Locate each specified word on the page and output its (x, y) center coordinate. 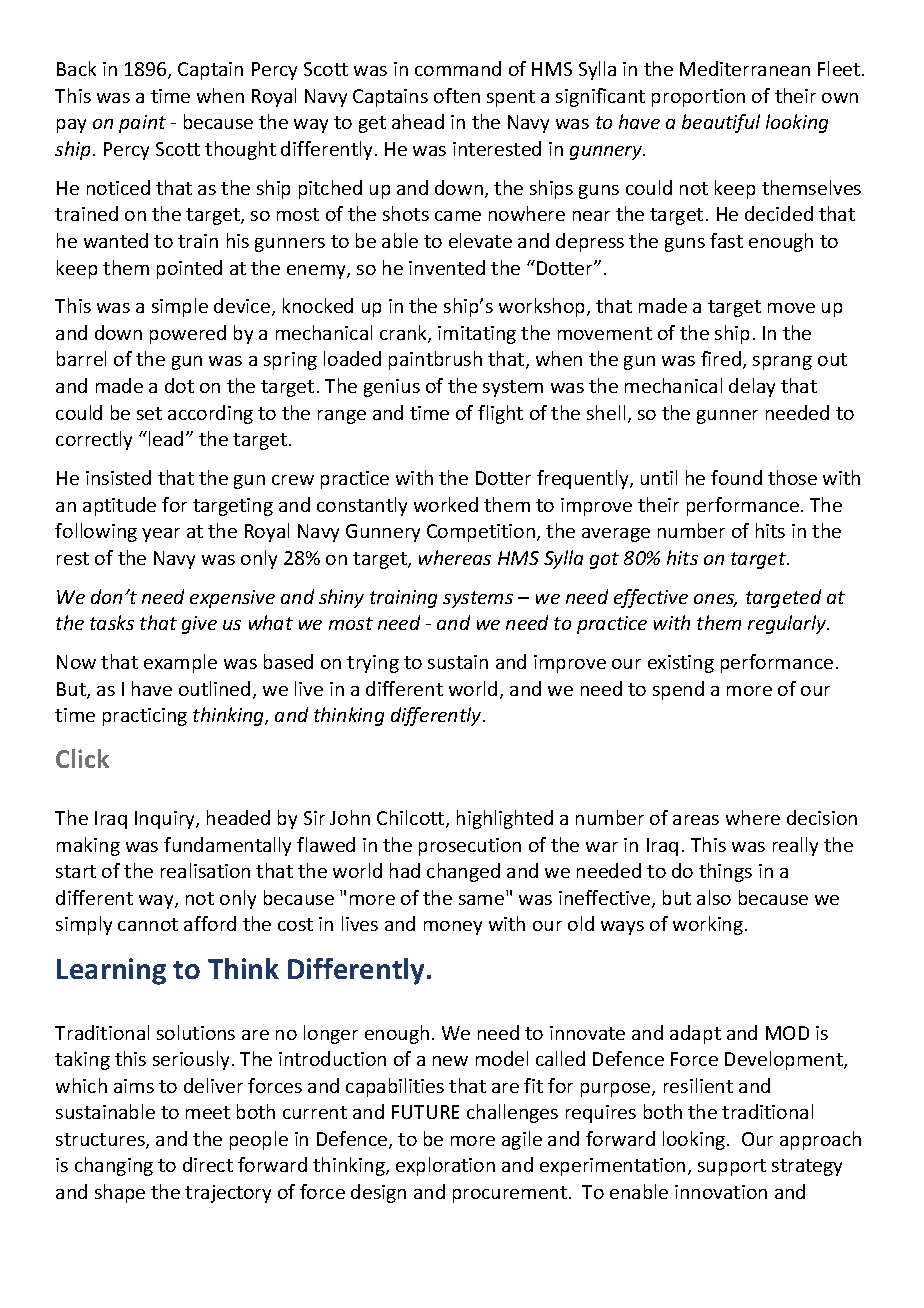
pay (71, 126)
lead (166, 438)
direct (208, 1164)
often (457, 95)
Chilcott (412, 819)
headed (238, 817)
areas (696, 820)
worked (446, 504)
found (736, 477)
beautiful (721, 123)
